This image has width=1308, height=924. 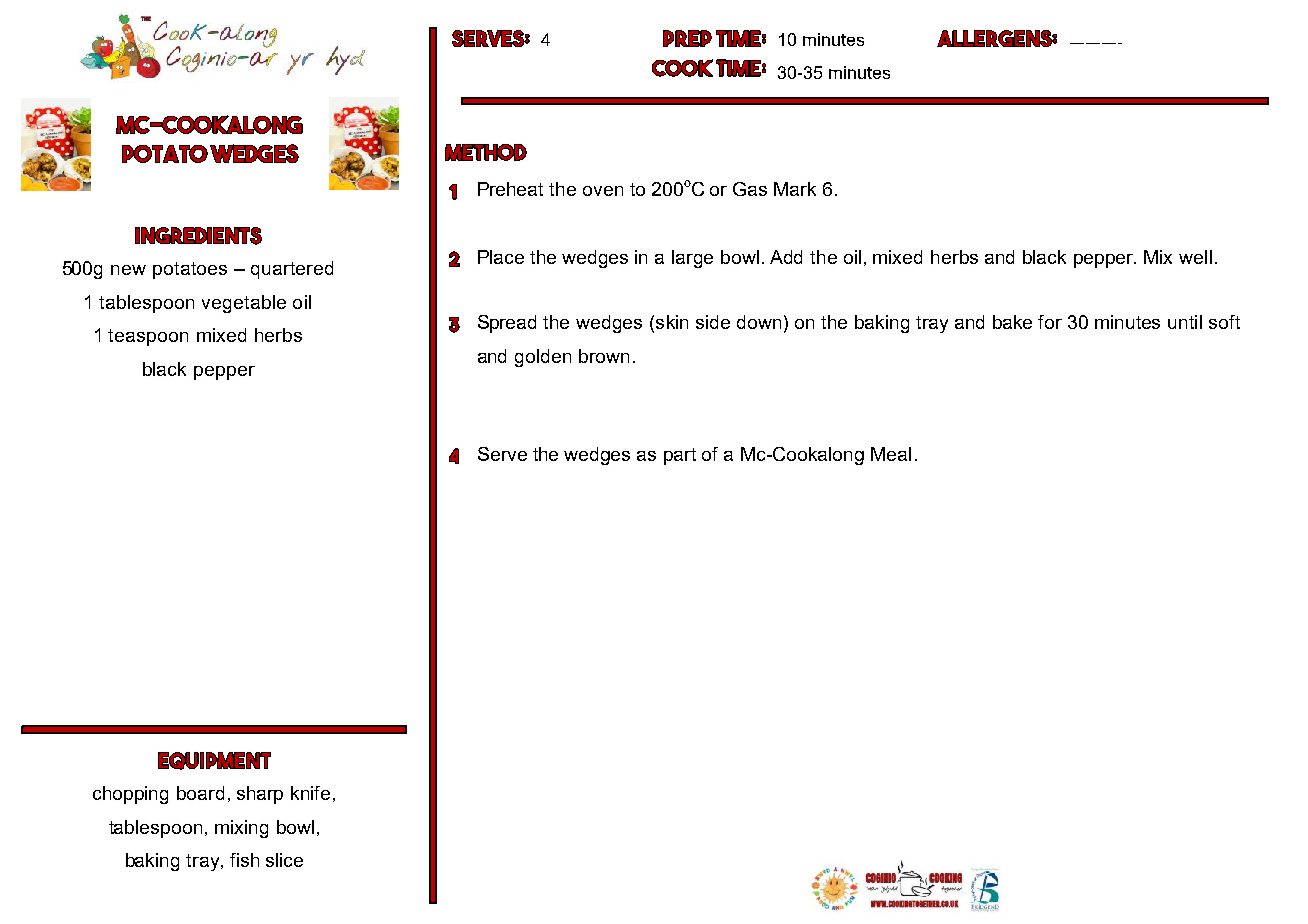 I want to click on quartered, so click(x=292, y=270).
